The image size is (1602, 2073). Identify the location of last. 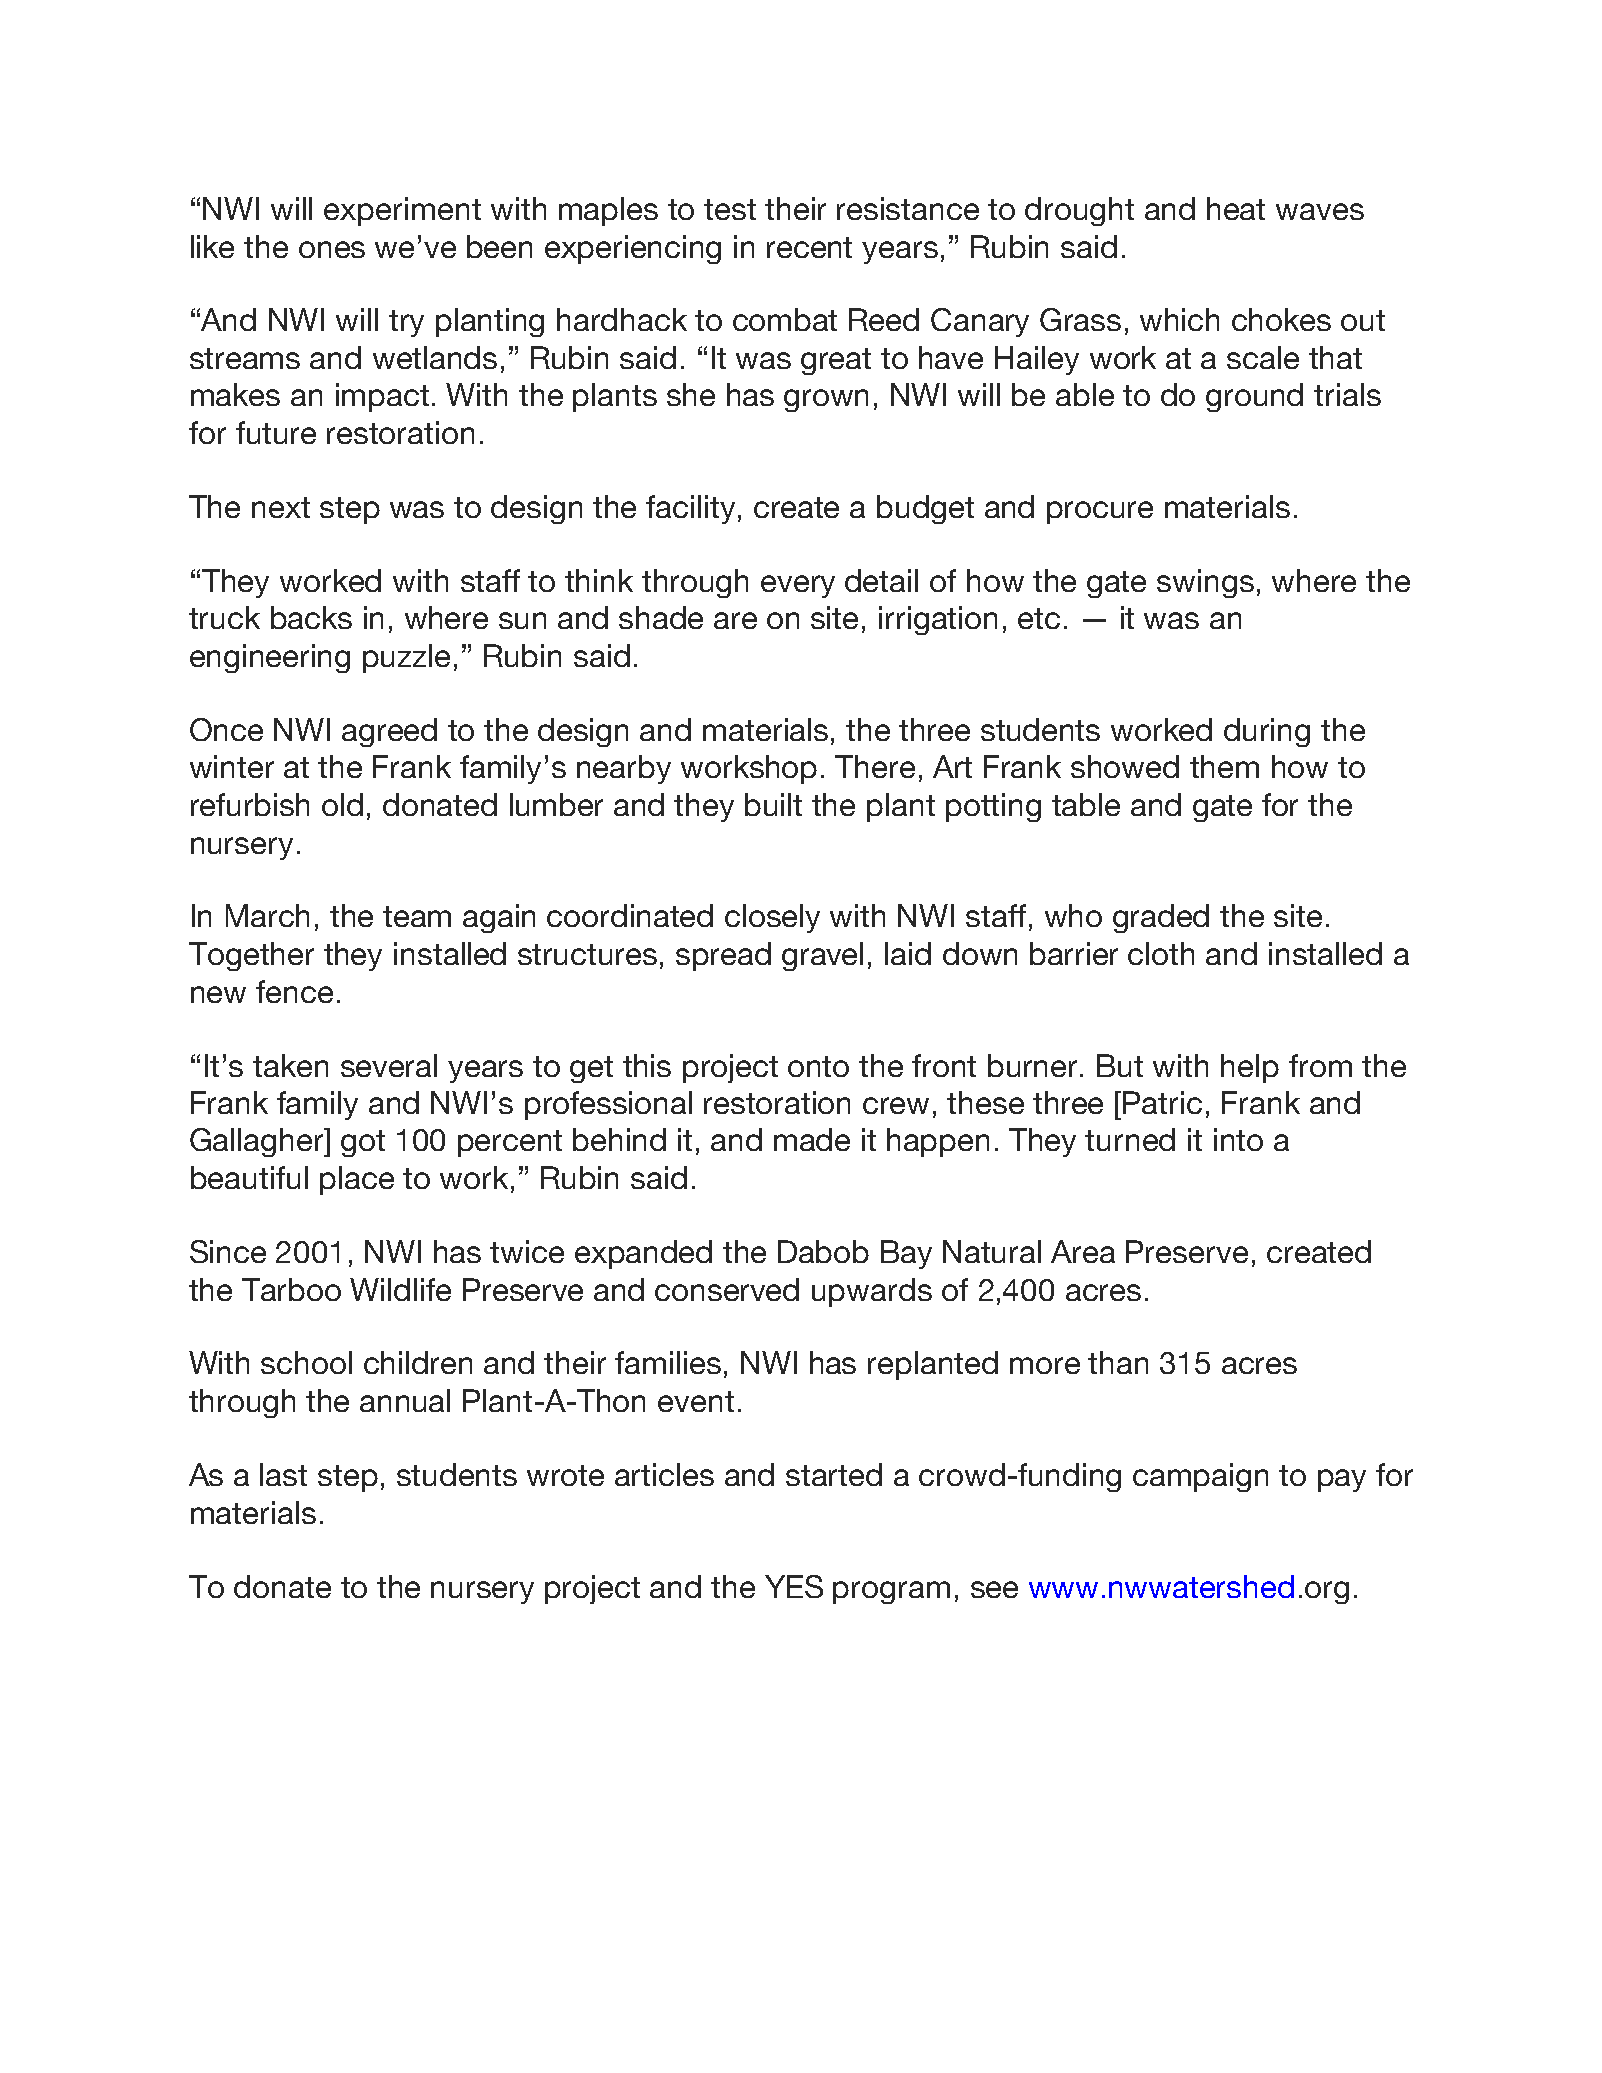
(283, 1474).
